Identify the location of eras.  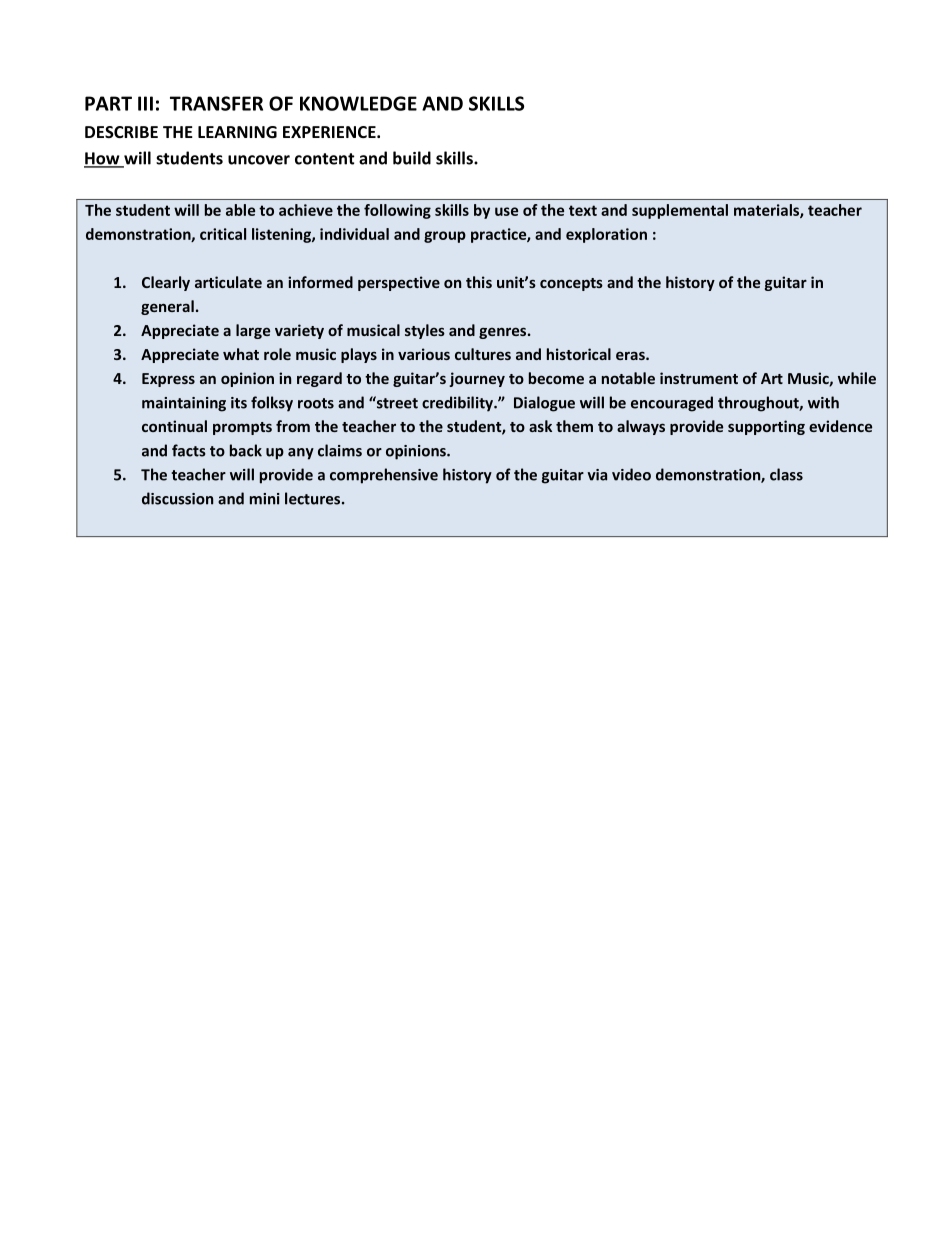
(631, 355).
